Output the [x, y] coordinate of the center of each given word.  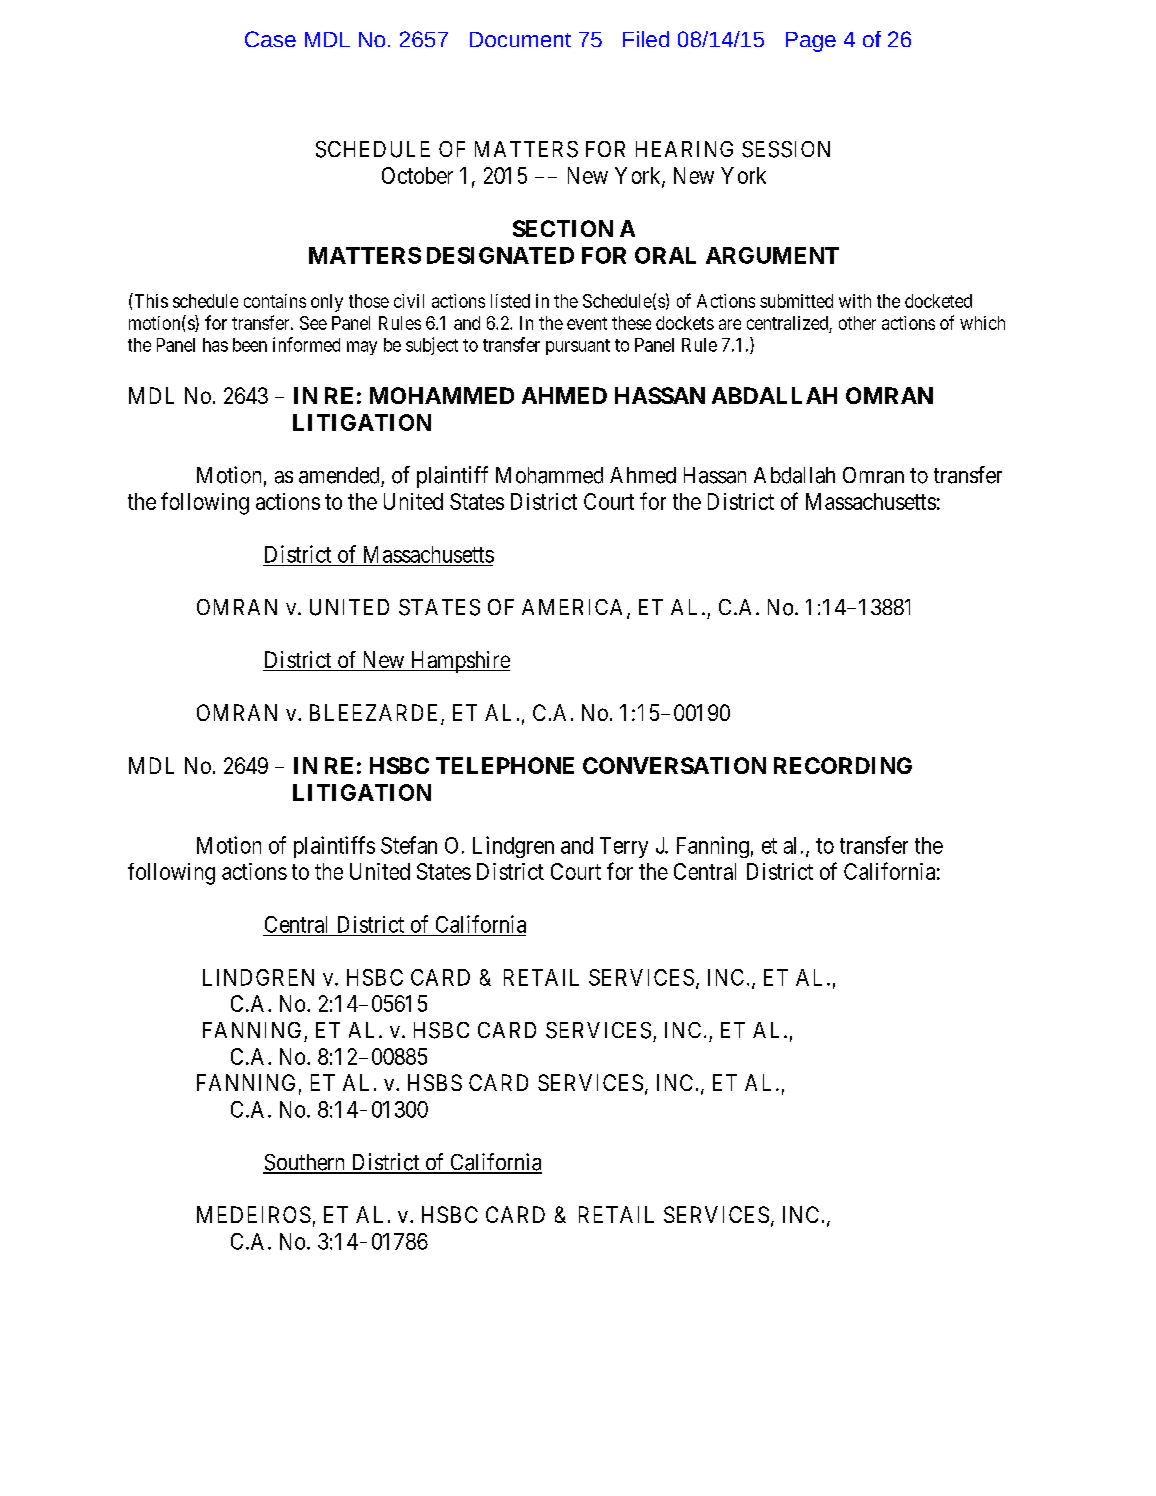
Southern [305, 1163]
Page [811, 42]
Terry [624, 847]
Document [520, 39]
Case [270, 39]
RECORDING [843, 765]
